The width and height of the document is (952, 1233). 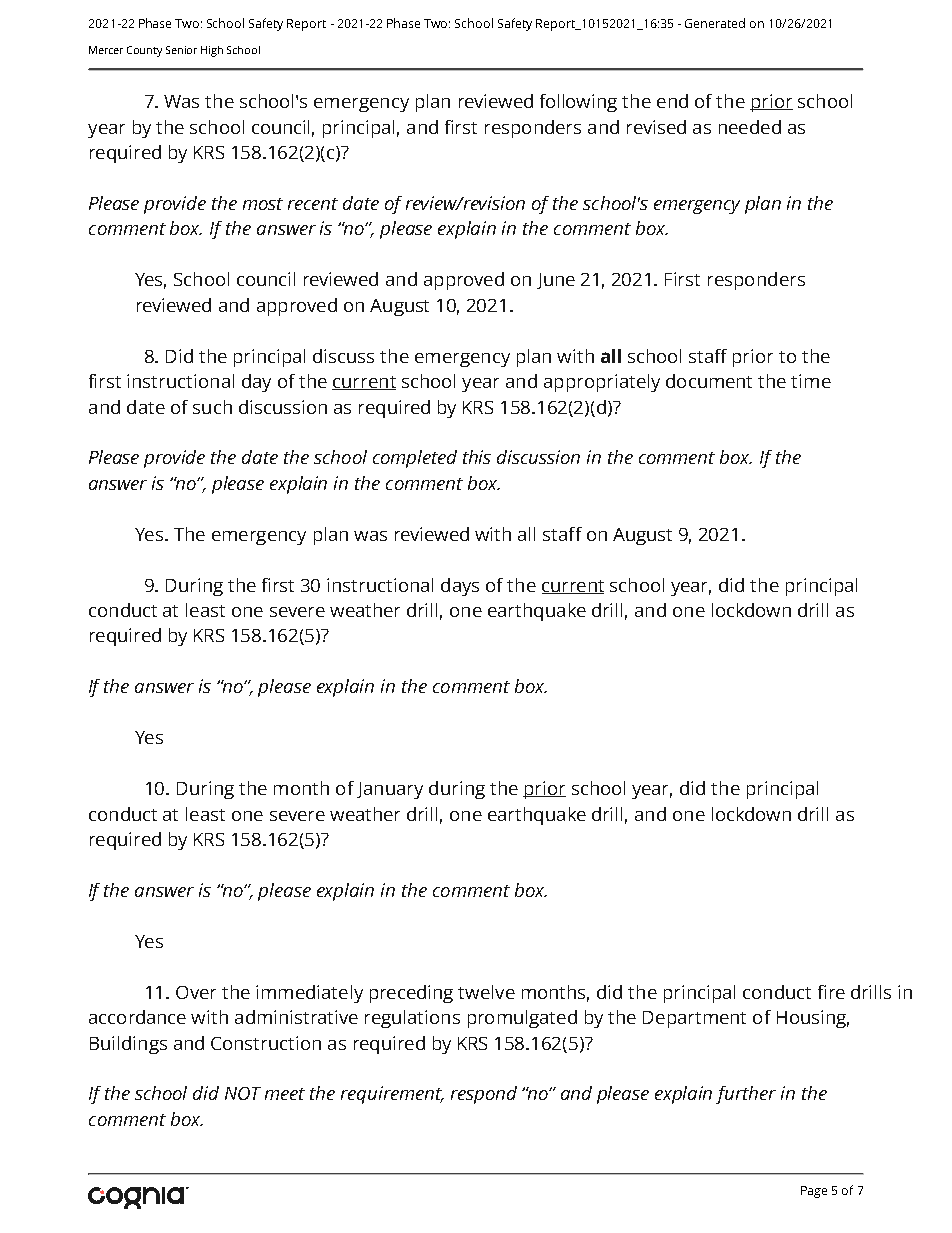 I want to click on NOT, so click(x=243, y=1093).
